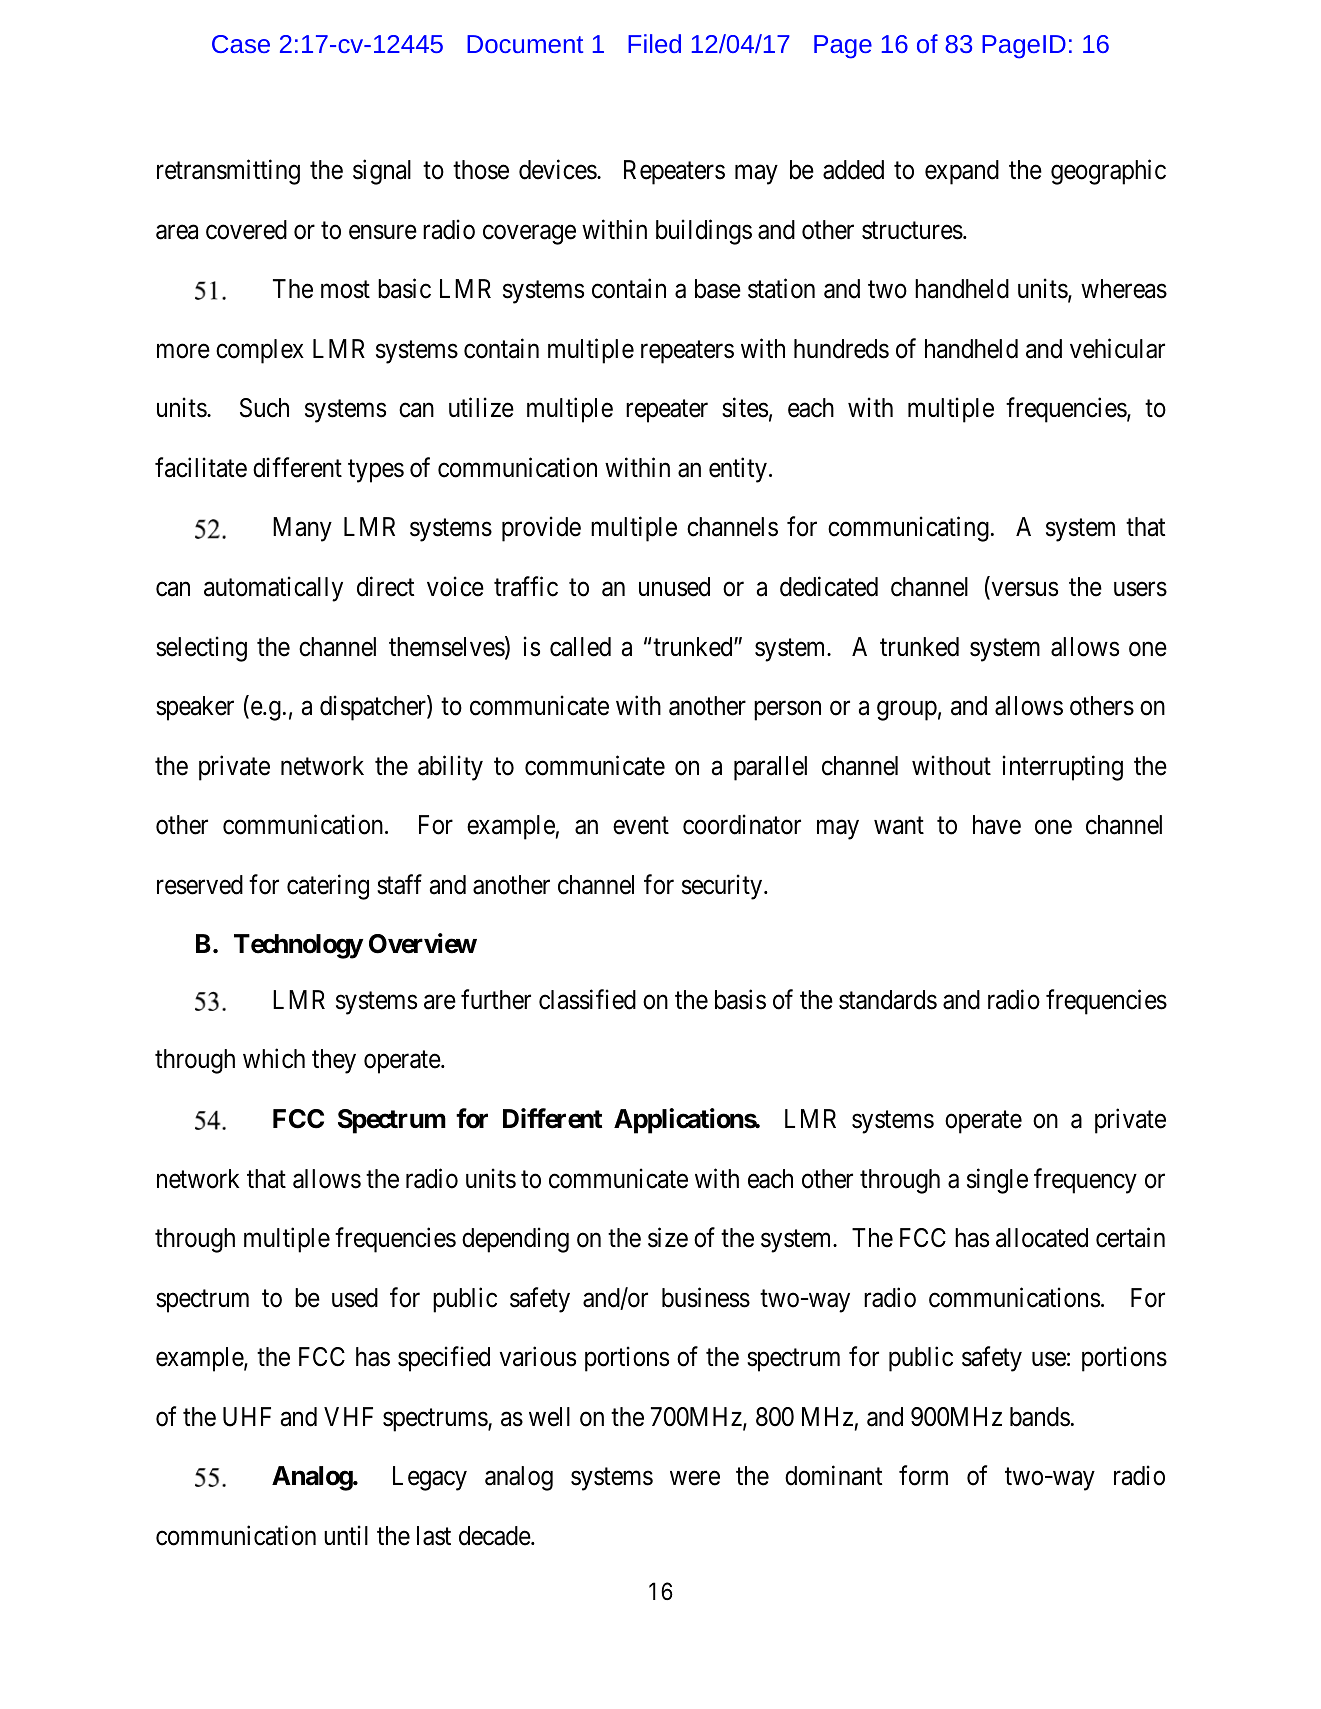 The width and height of the page is (1321, 1709). Describe the element at coordinates (264, 408) in the page. I see `Such` at that location.
